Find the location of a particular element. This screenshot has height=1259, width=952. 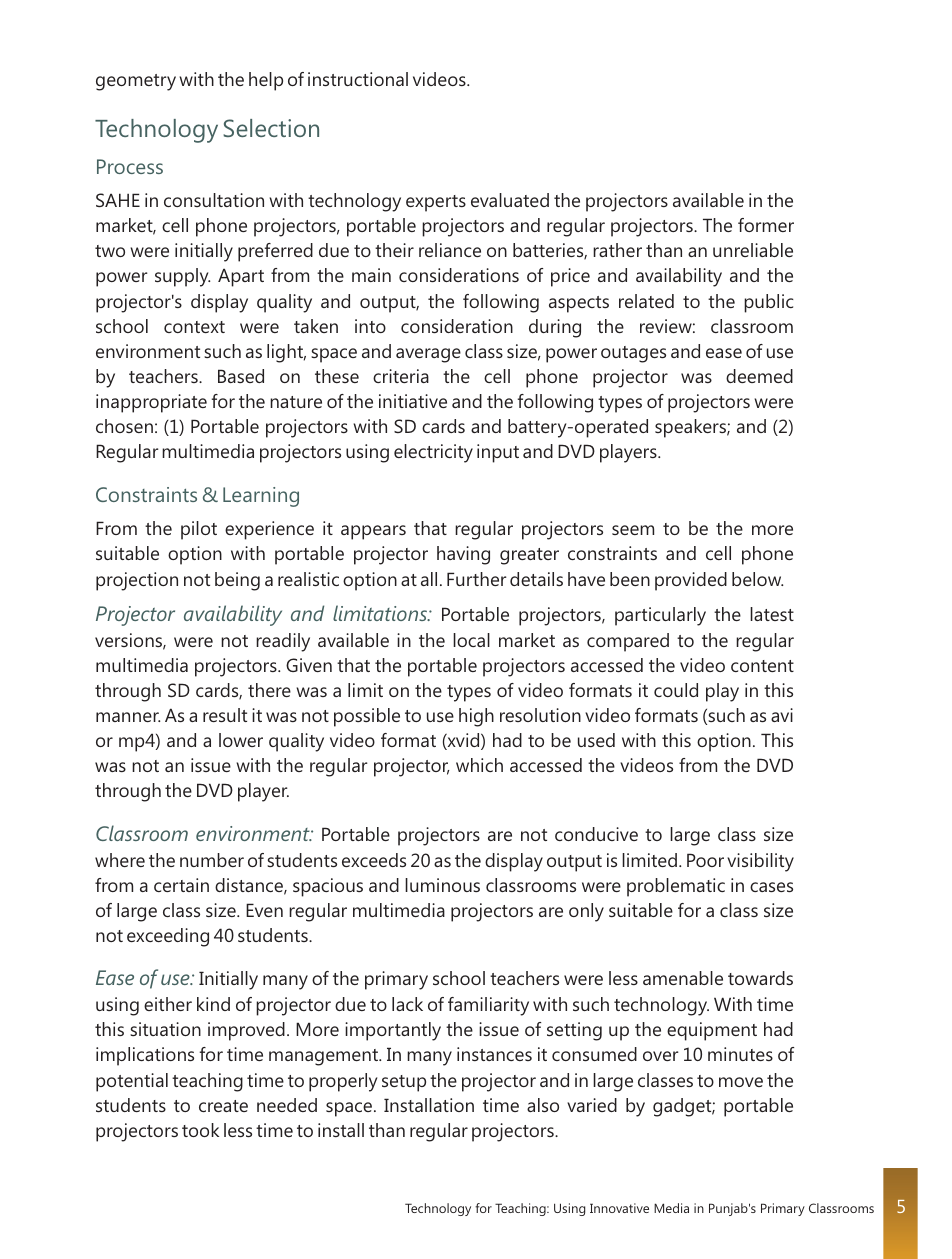

instructional is located at coordinates (358, 79).
